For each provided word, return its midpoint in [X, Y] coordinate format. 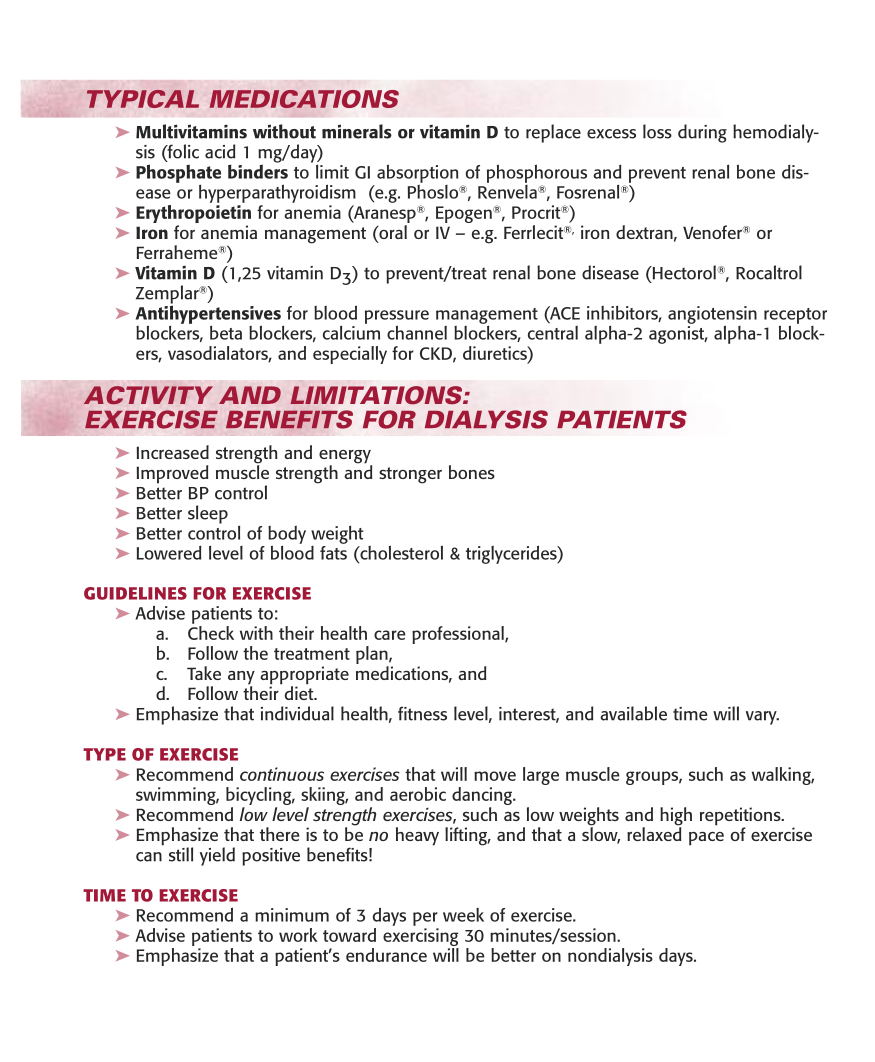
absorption [417, 173]
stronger [410, 475]
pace [706, 839]
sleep [208, 514]
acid [220, 151]
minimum [292, 915]
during [702, 133]
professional [459, 635]
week [463, 915]
